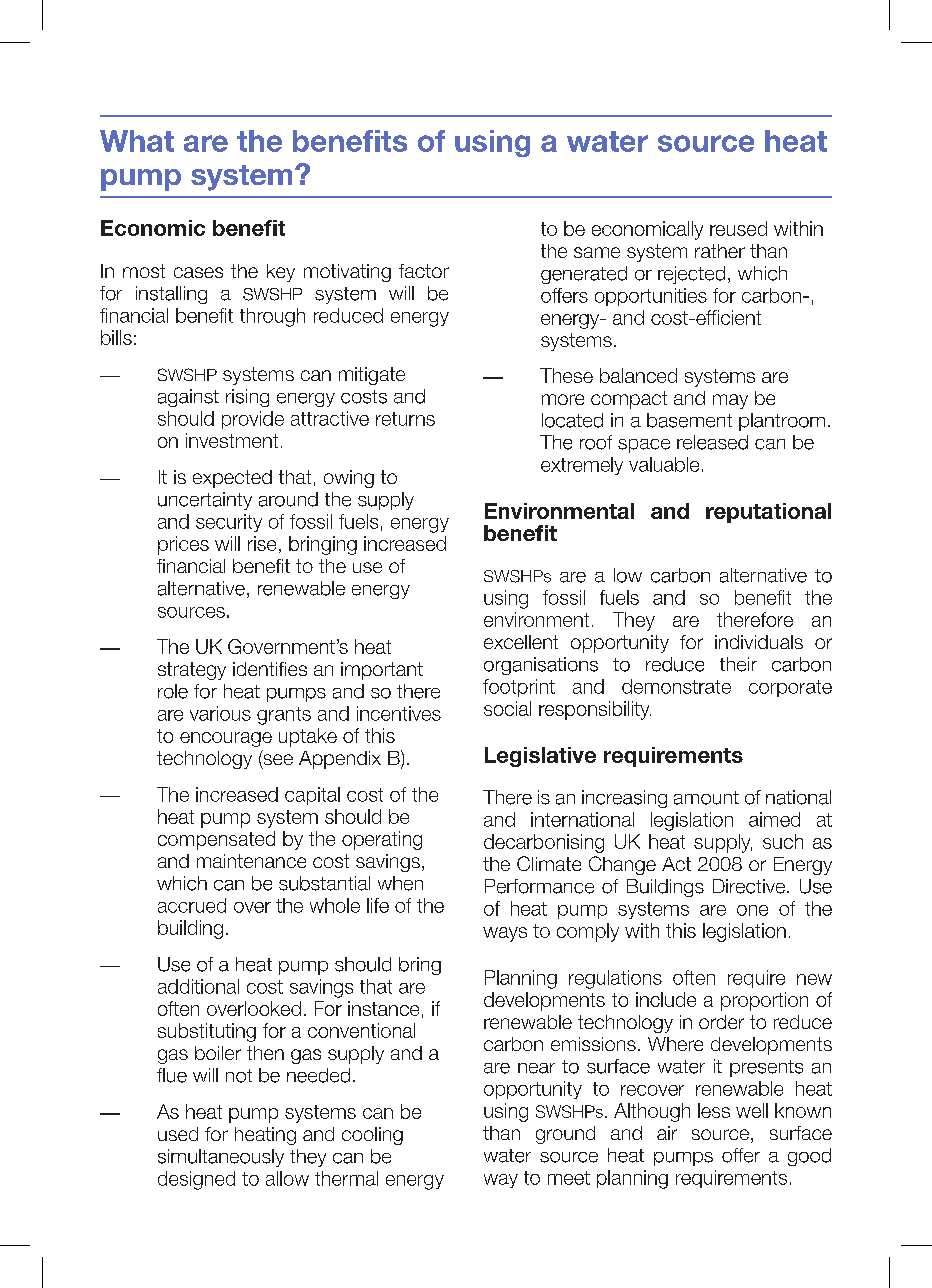 The width and height of the screenshot is (932, 1288). Describe the element at coordinates (752, 910) in the screenshot. I see `one` at that location.
